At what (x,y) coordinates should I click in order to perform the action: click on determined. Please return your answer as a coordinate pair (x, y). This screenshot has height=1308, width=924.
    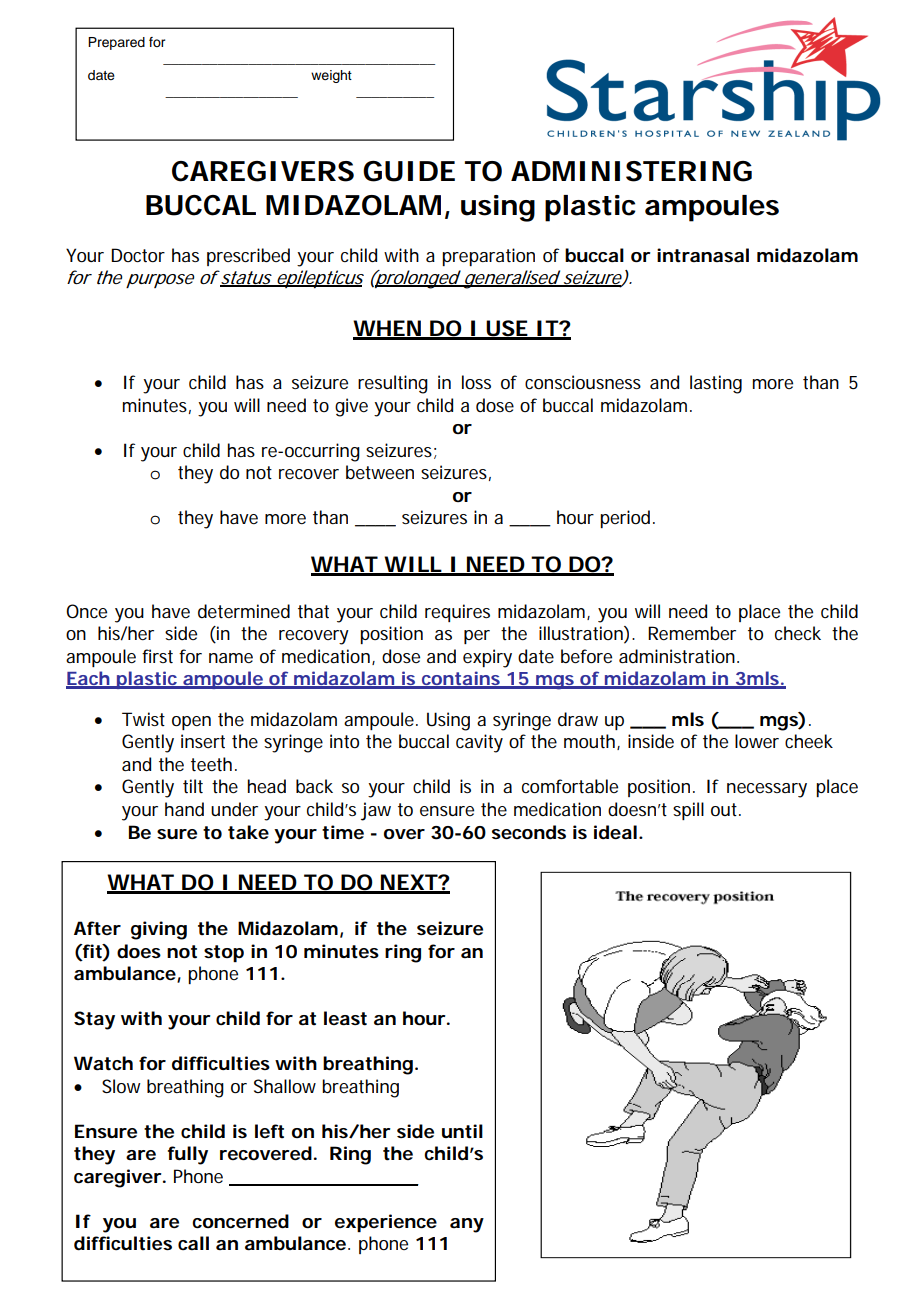
    Looking at the image, I should click on (244, 611).
